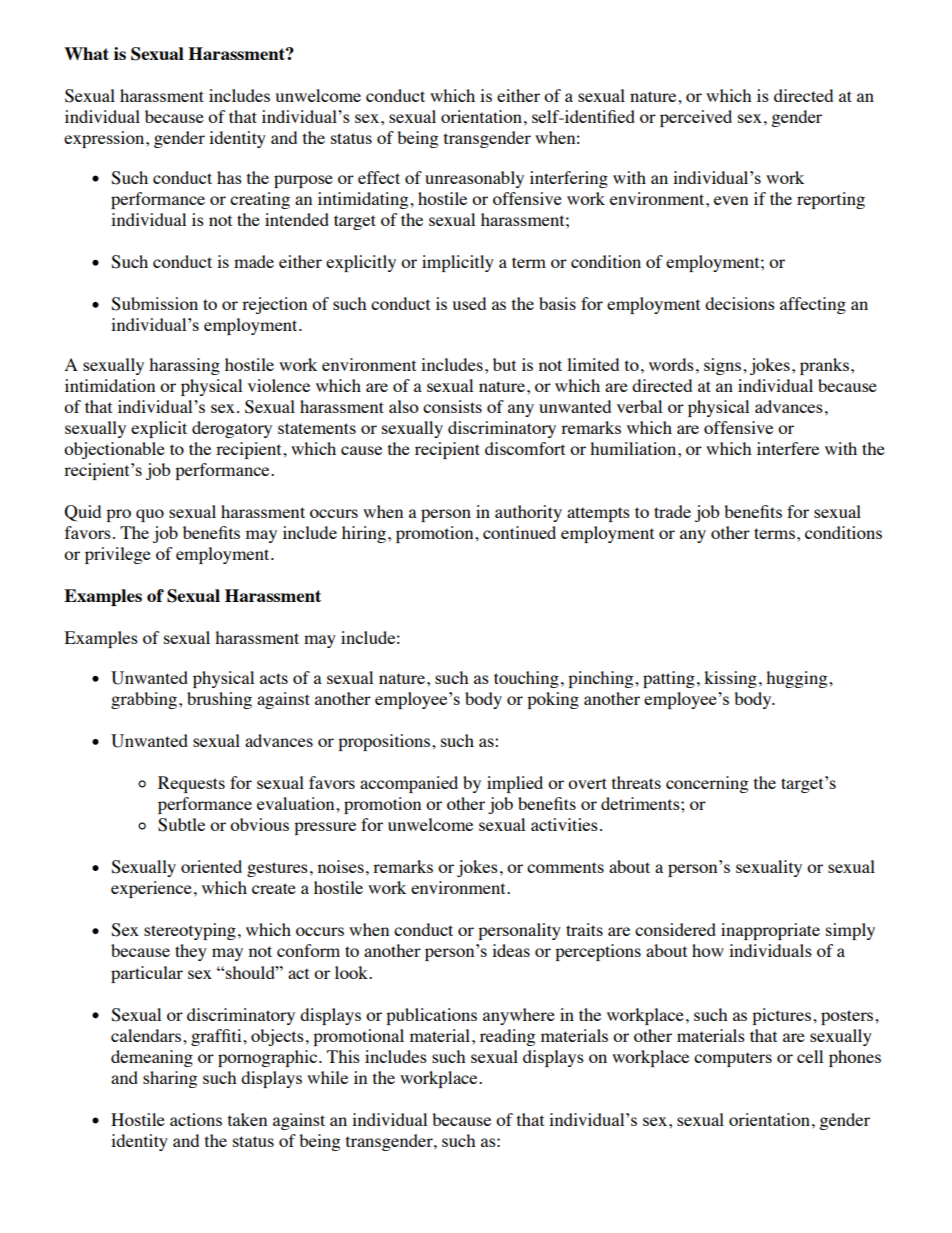 The height and width of the document is (1233, 952). Describe the element at coordinates (474, 179) in the document. I see `unreasonably` at that location.
